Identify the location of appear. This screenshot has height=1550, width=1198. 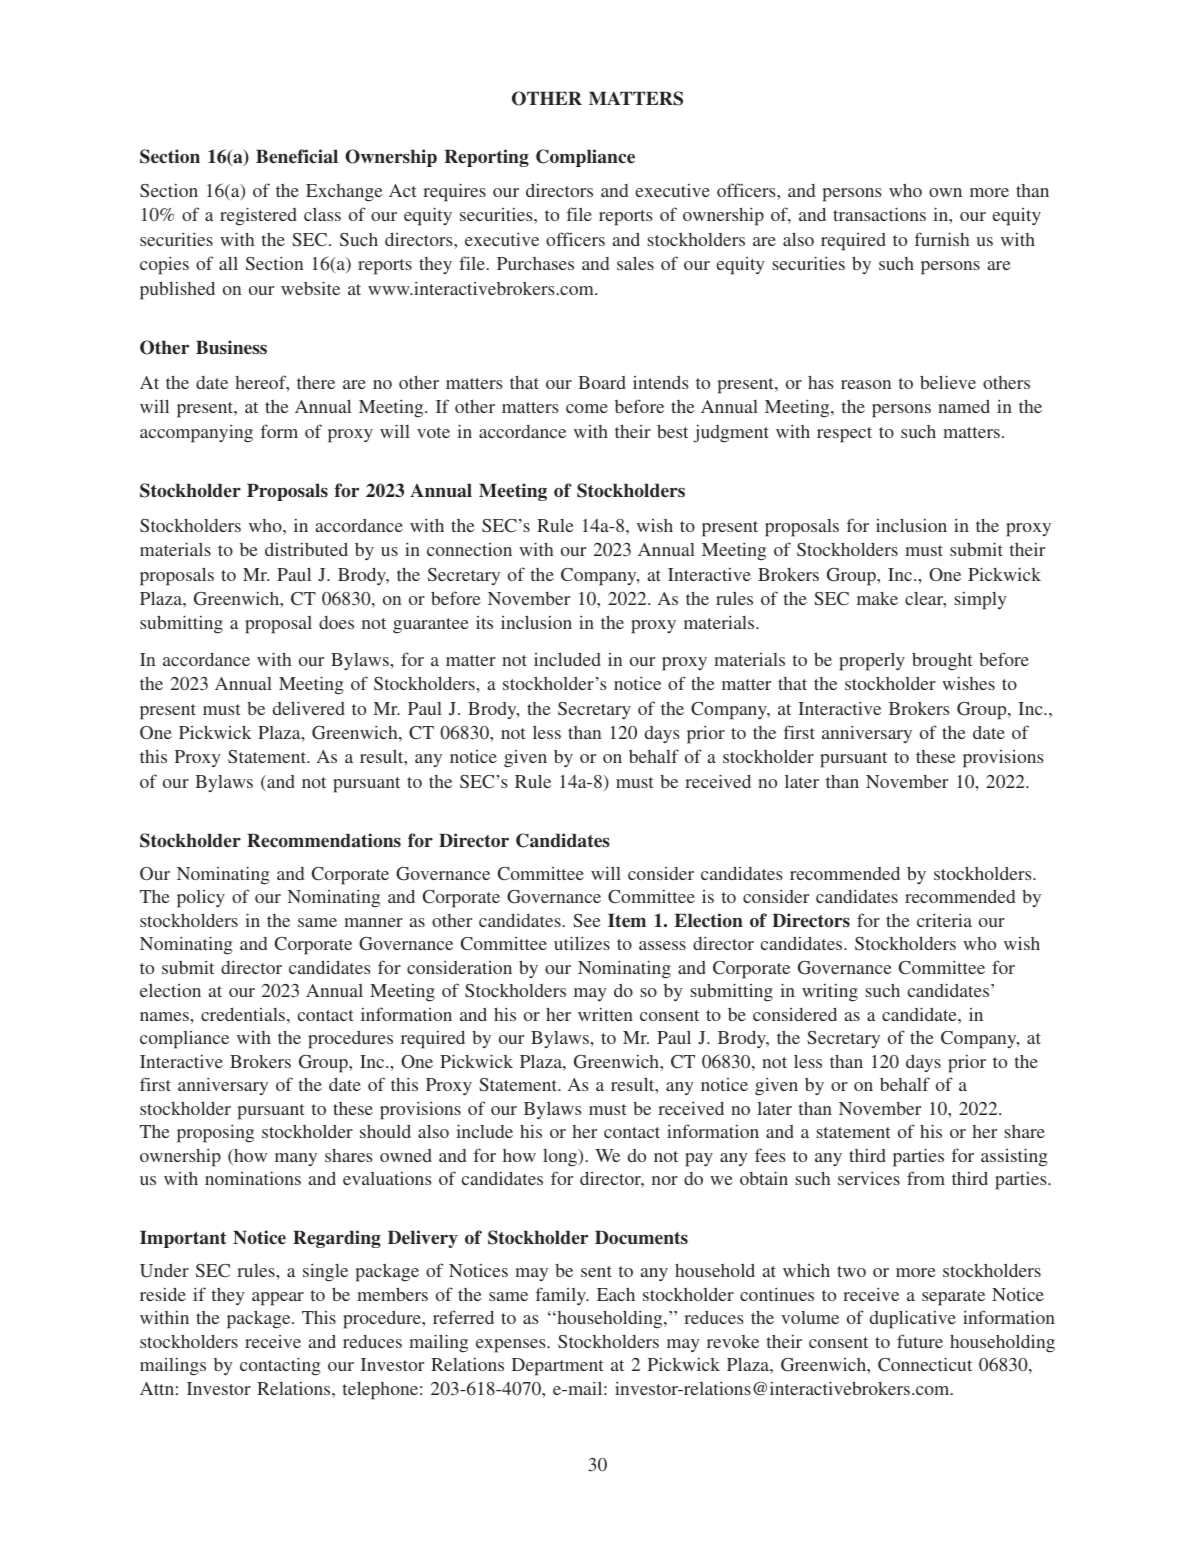
(278, 1299).
